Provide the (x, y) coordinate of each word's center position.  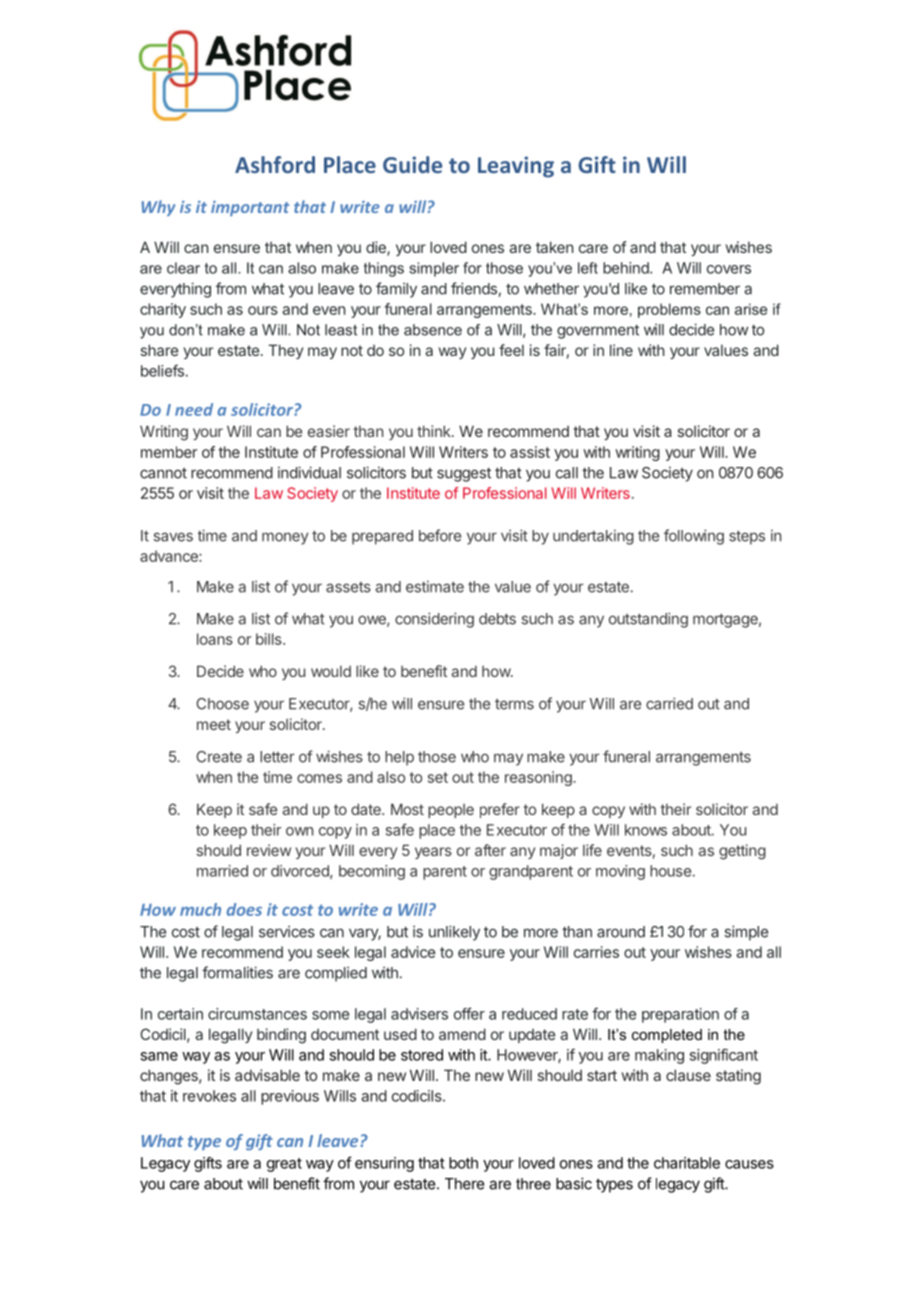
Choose (222, 704)
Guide (412, 164)
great (284, 1165)
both (463, 1163)
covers (729, 269)
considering (434, 620)
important (250, 208)
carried (669, 703)
